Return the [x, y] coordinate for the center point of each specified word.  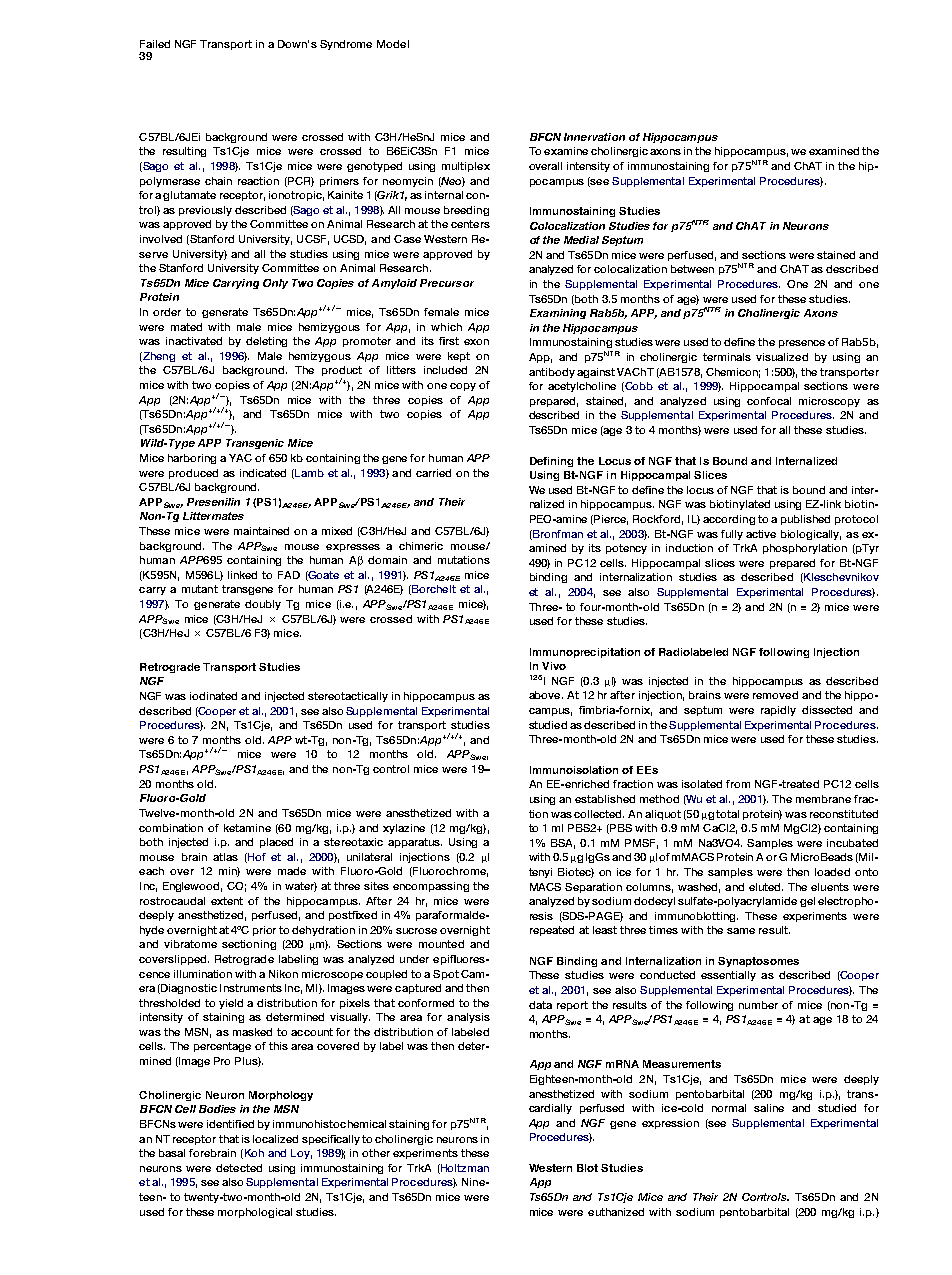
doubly [263, 605]
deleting [266, 342]
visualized [782, 357]
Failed [155, 44]
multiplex [466, 167]
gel [807, 902]
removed [775, 695]
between [692, 269]
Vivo [554, 666]
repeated [552, 931]
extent [227, 901]
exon [476, 342]
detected [239, 1168]
